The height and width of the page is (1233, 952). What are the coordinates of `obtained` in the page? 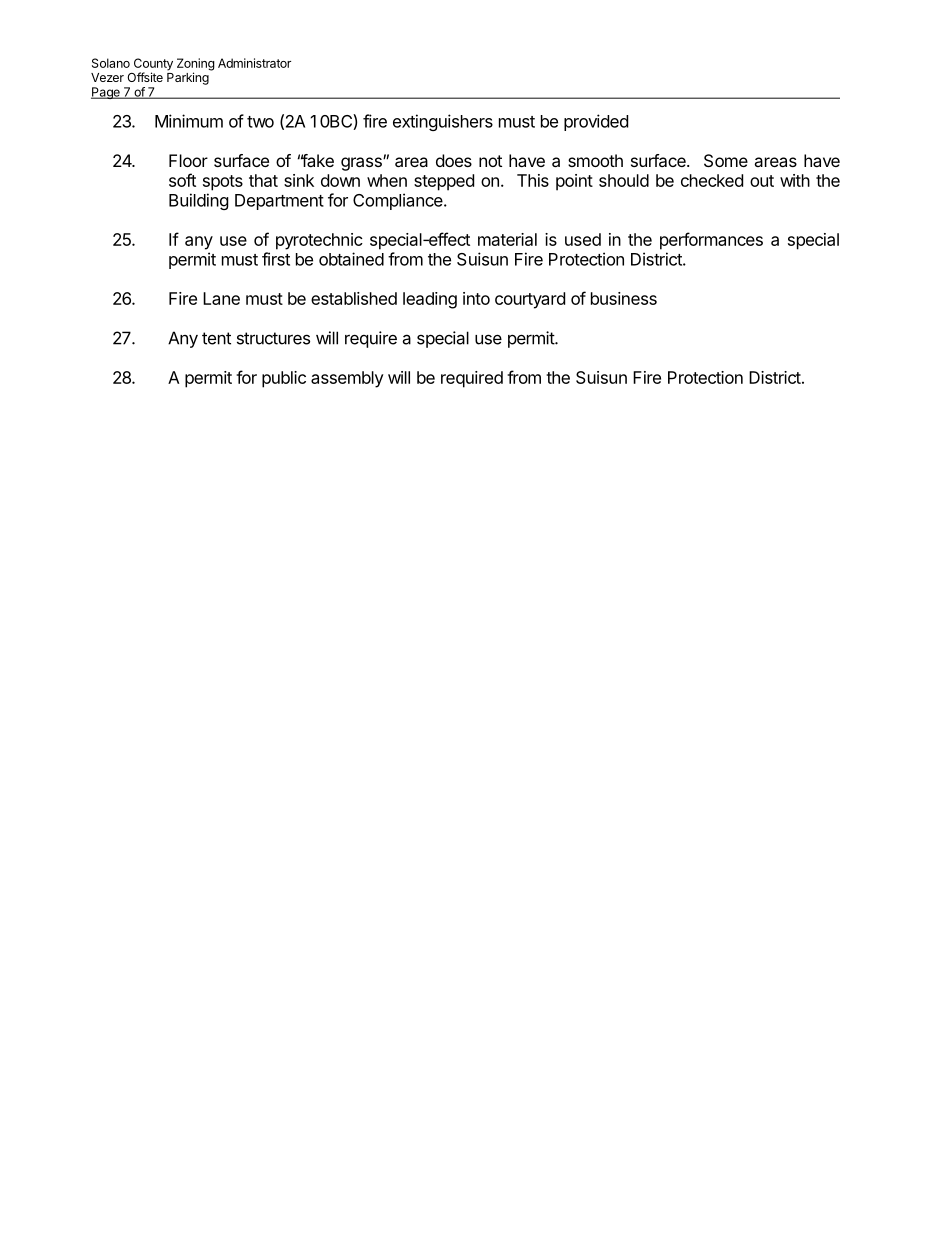 It's located at (351, 259).
